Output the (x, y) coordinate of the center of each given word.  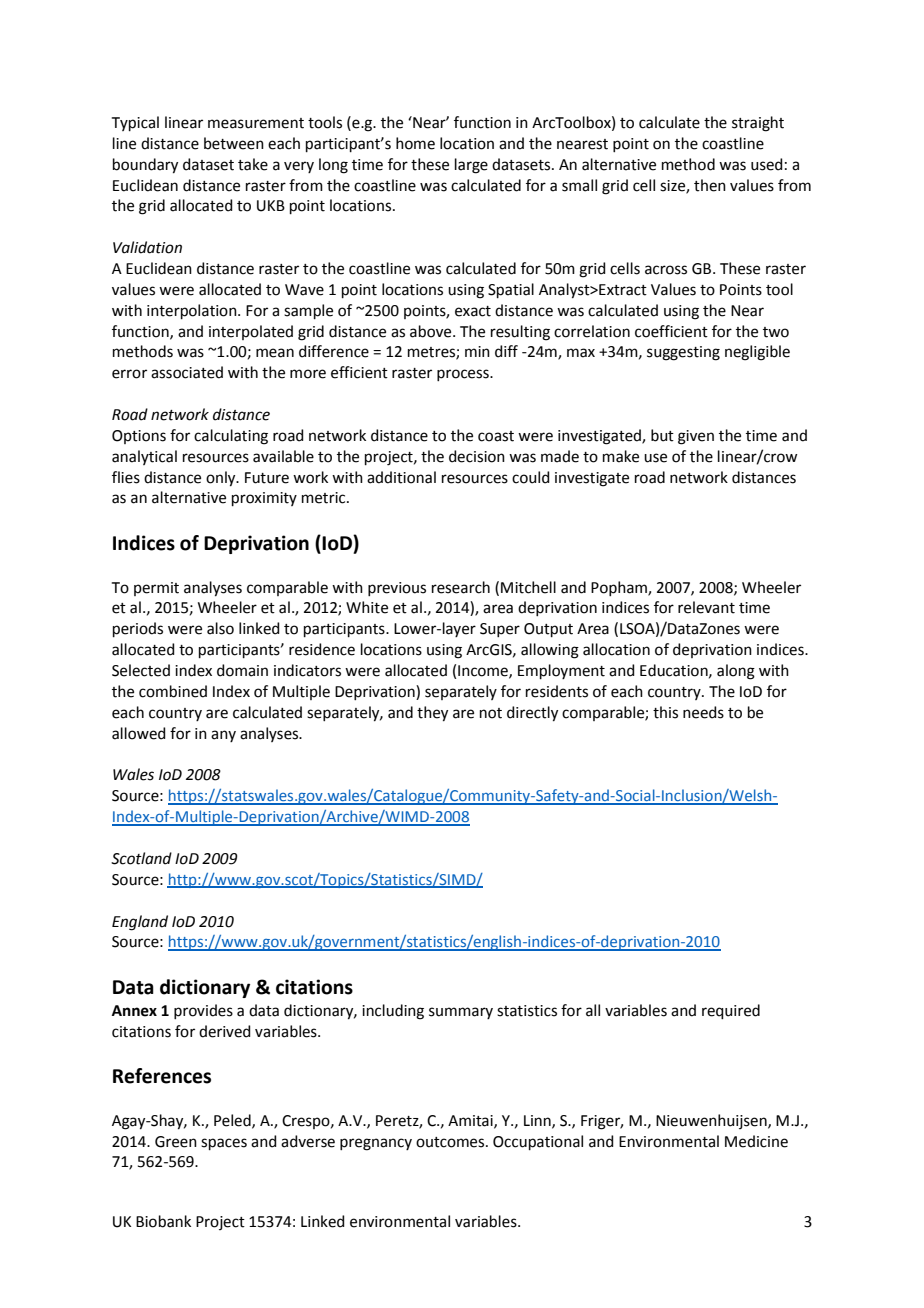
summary (461, 1013)
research (461, 587)
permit (156, 589)
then (710, 185)
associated (187, 372)
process (464, 375)
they (432, 714)
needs (703, 712)
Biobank (163, 1221)
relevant (706, 607)
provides (203, 1011)
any (223, 736)
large (471, 166)
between (234, 143)
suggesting (683, 353)
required (731, 1011)
